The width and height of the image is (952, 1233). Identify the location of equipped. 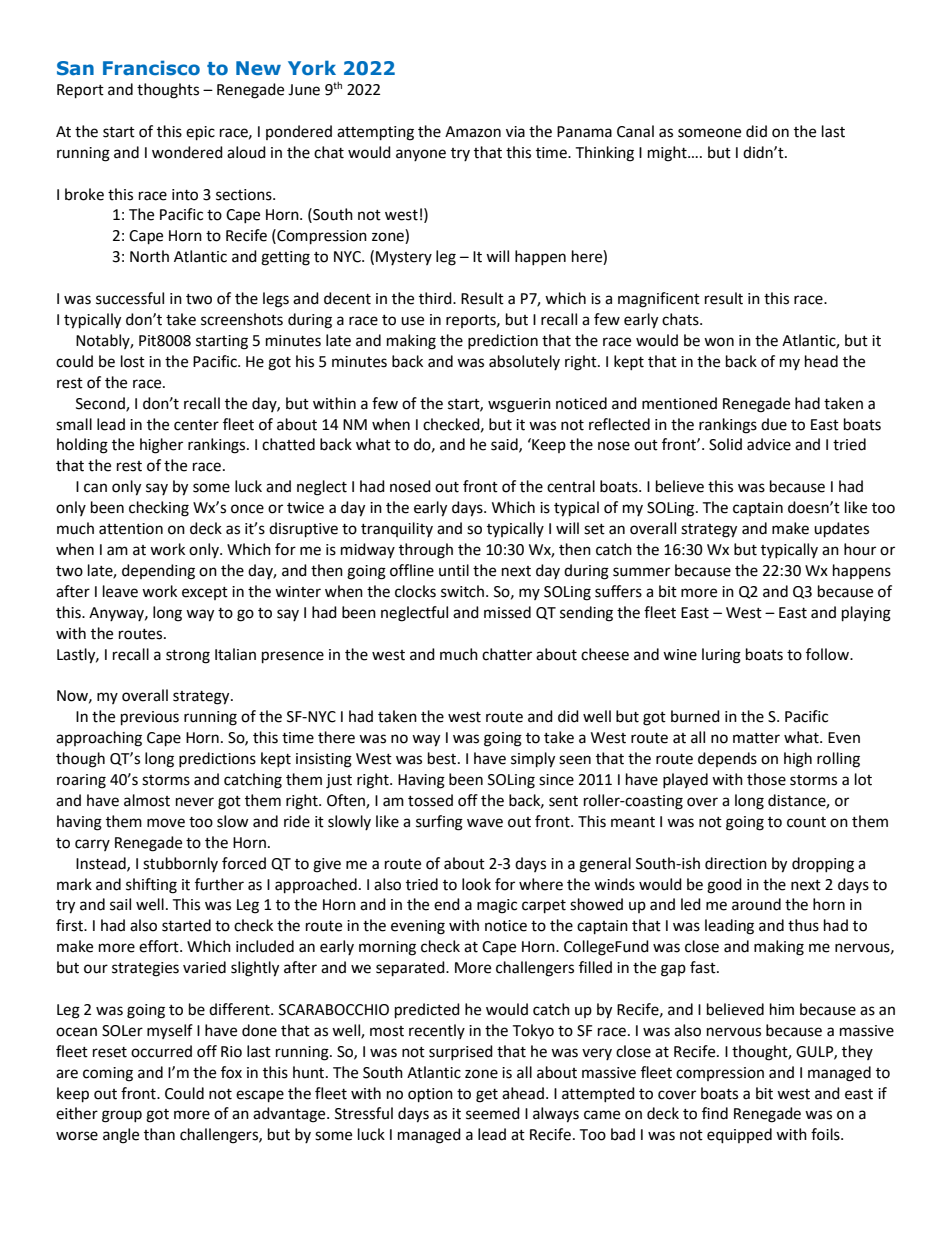
(739, 1136).
